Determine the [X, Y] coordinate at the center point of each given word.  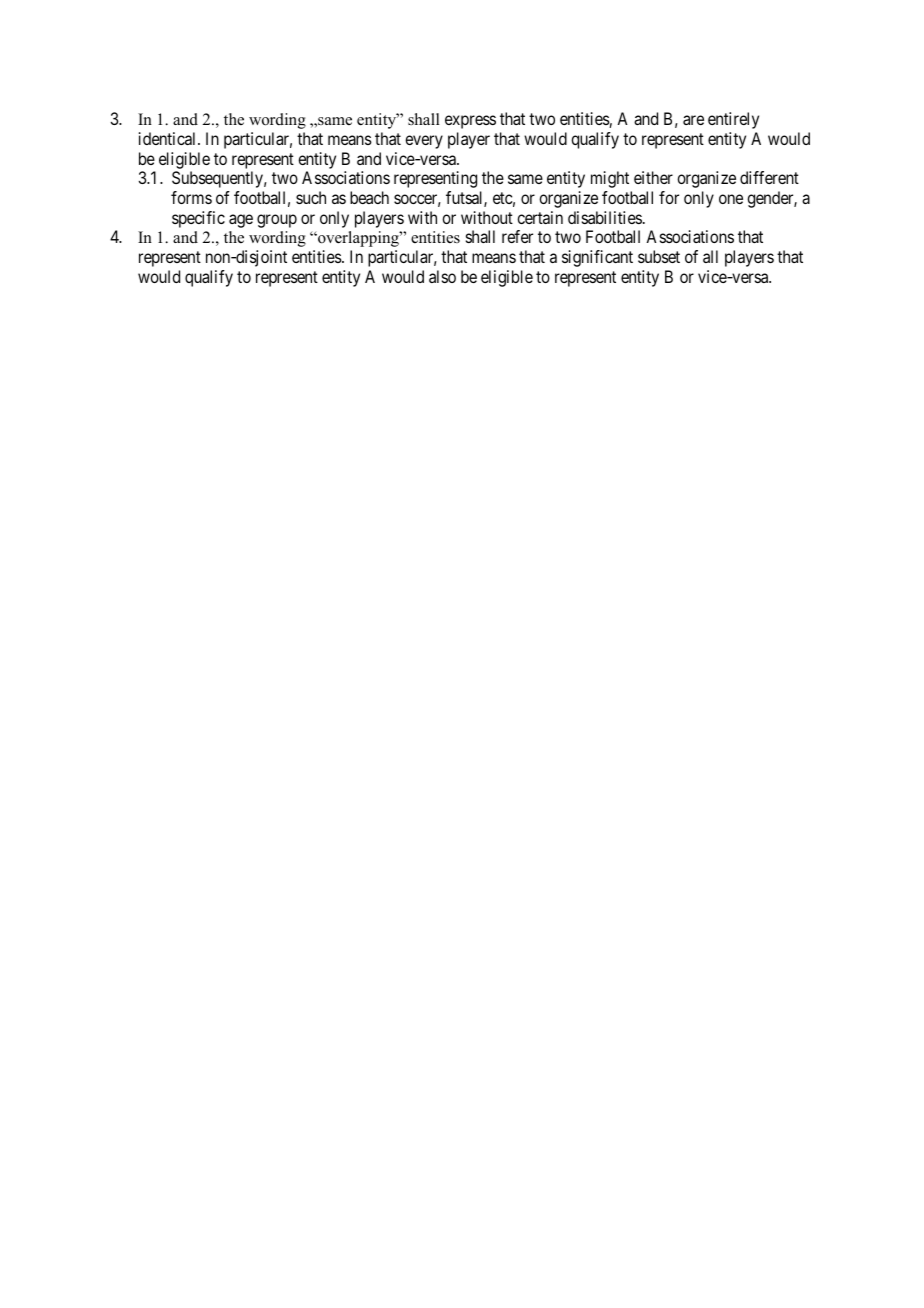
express [470, 122]
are [693, 120]
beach [369, 197]
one [731, 199]
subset [659, 256]
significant [597, 258]
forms [191, 197]
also [442, 276]
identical [169, 138]
